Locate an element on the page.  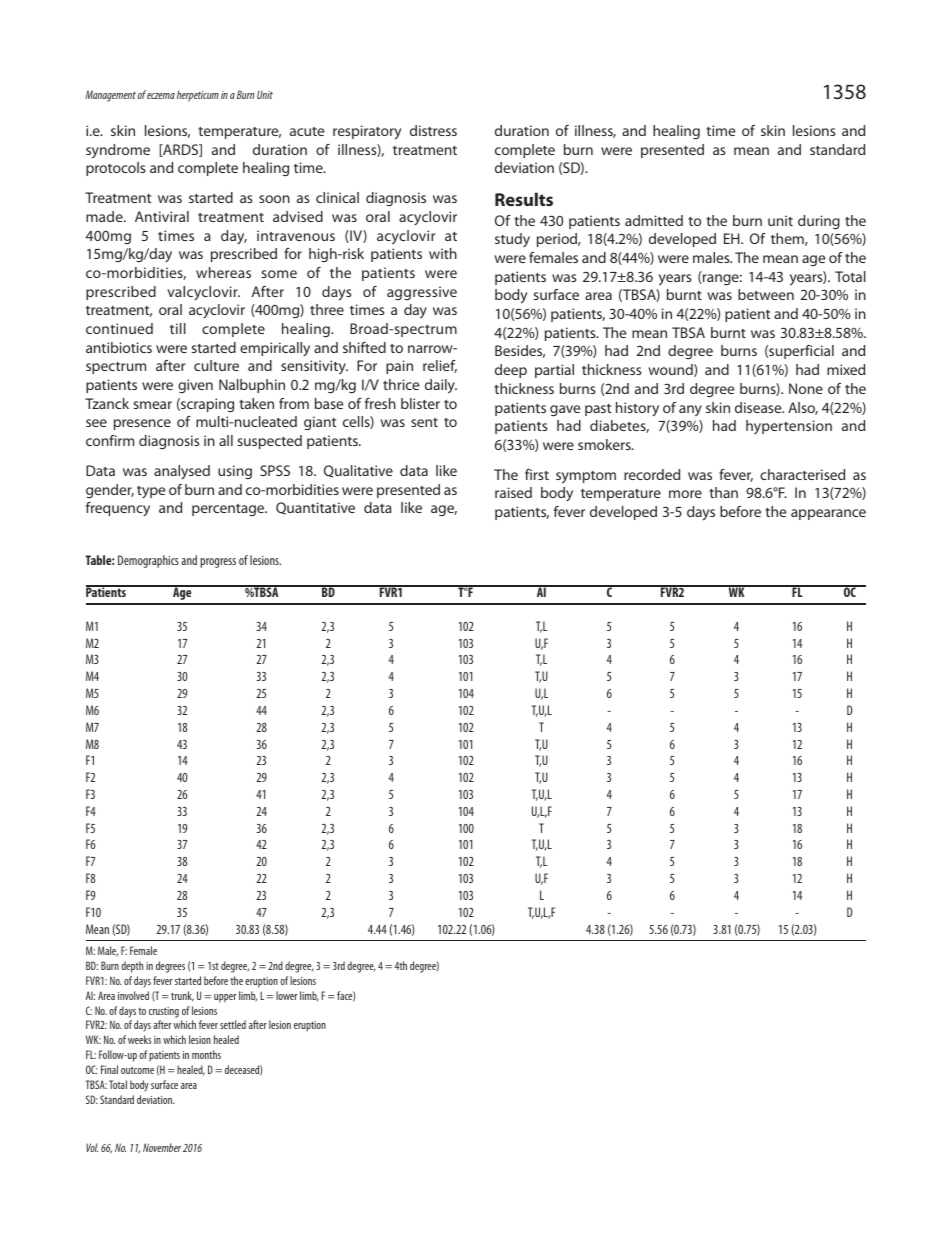
appearance is located at coordinates (828, 514).
